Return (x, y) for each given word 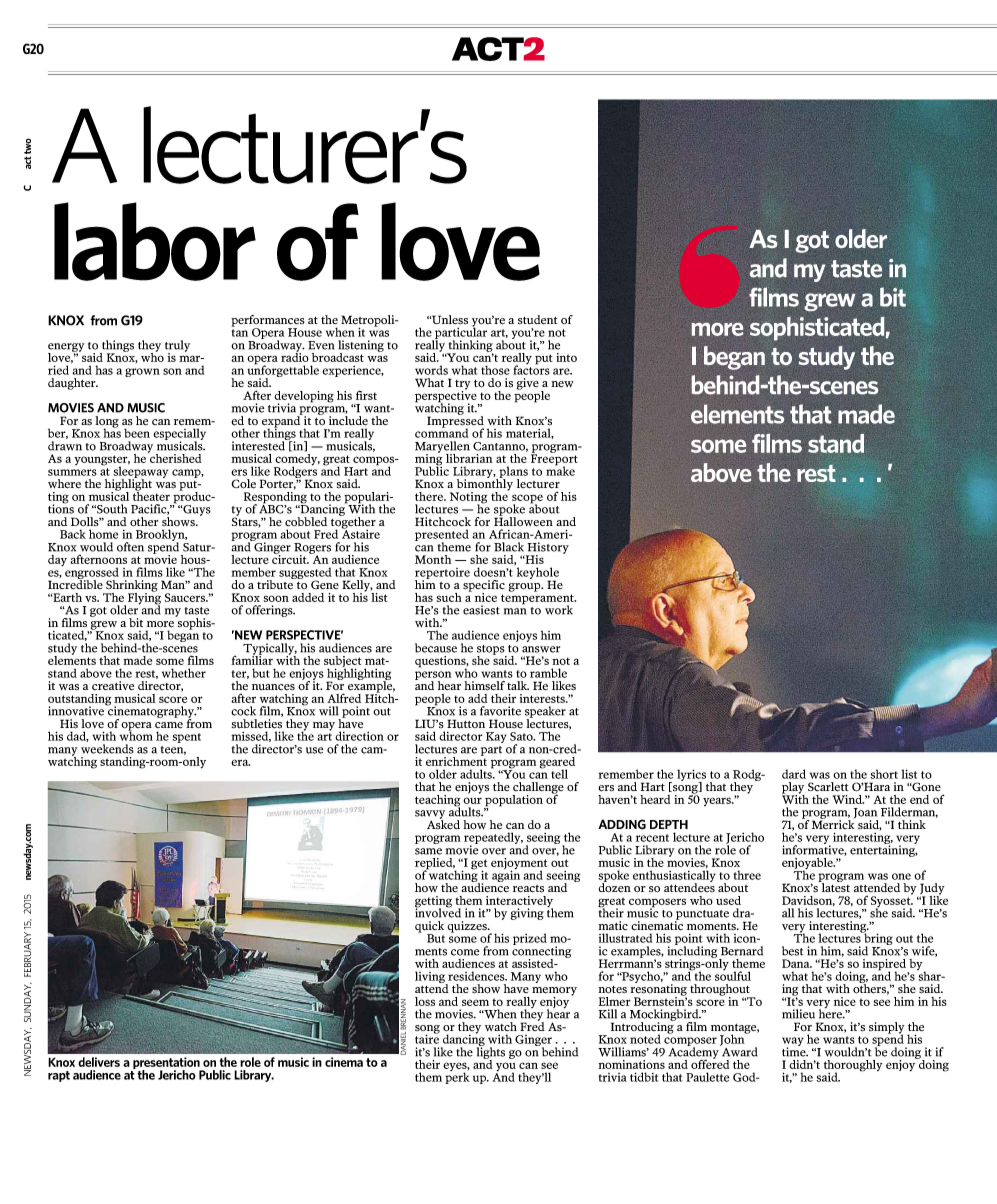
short (884, 774)
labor (155, 241)
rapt (59, 1076)
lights (491, 1053)
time (795, 1051)
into (566, 357)
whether (184, 673)
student (538, 319)
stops (492, 651)
